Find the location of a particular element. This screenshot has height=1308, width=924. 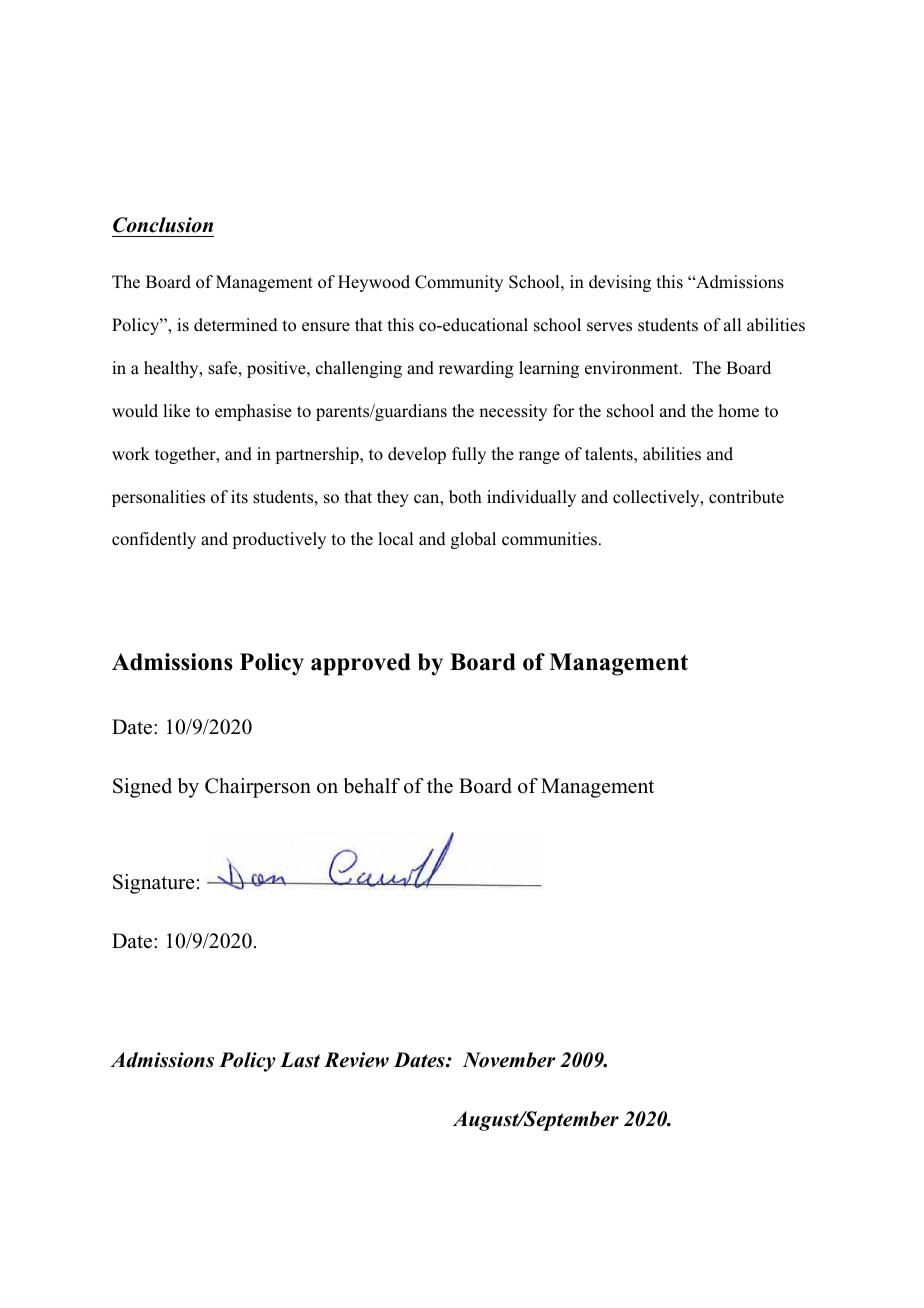

behalf is located at coordinates (371, 786).
